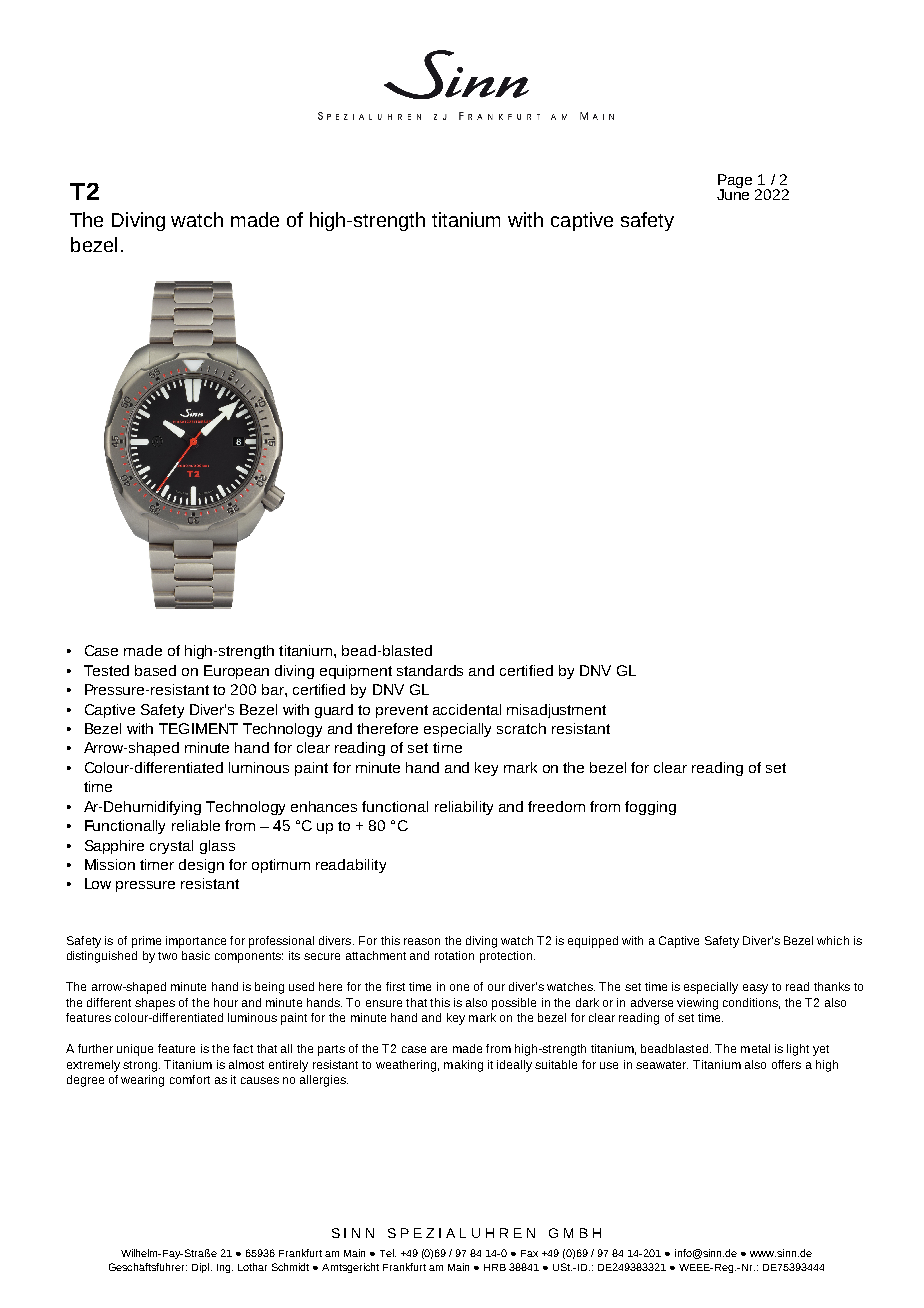  I want to click on Page, so click(735, 182).
